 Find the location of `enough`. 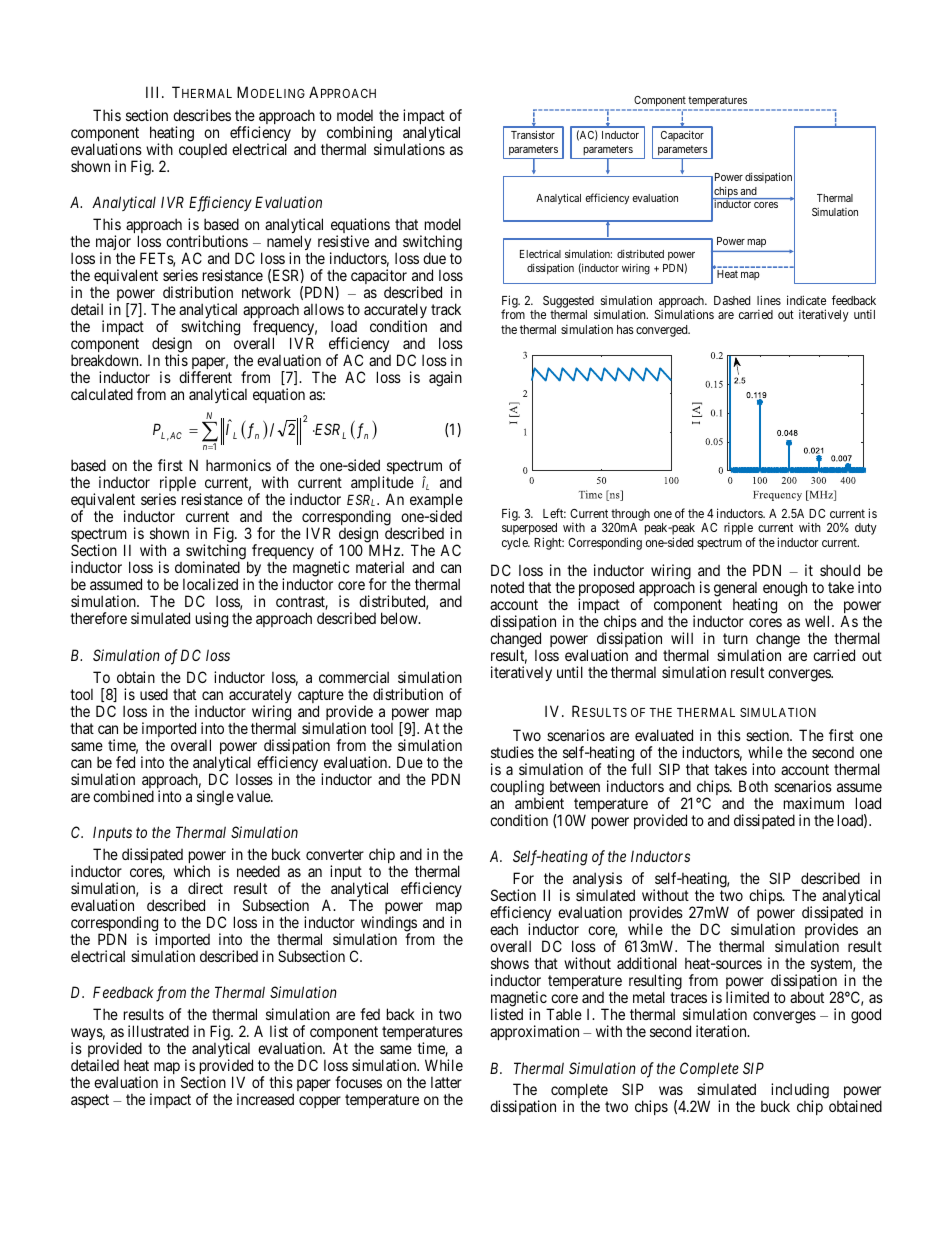

enough is located at coordinates (785, 589).
